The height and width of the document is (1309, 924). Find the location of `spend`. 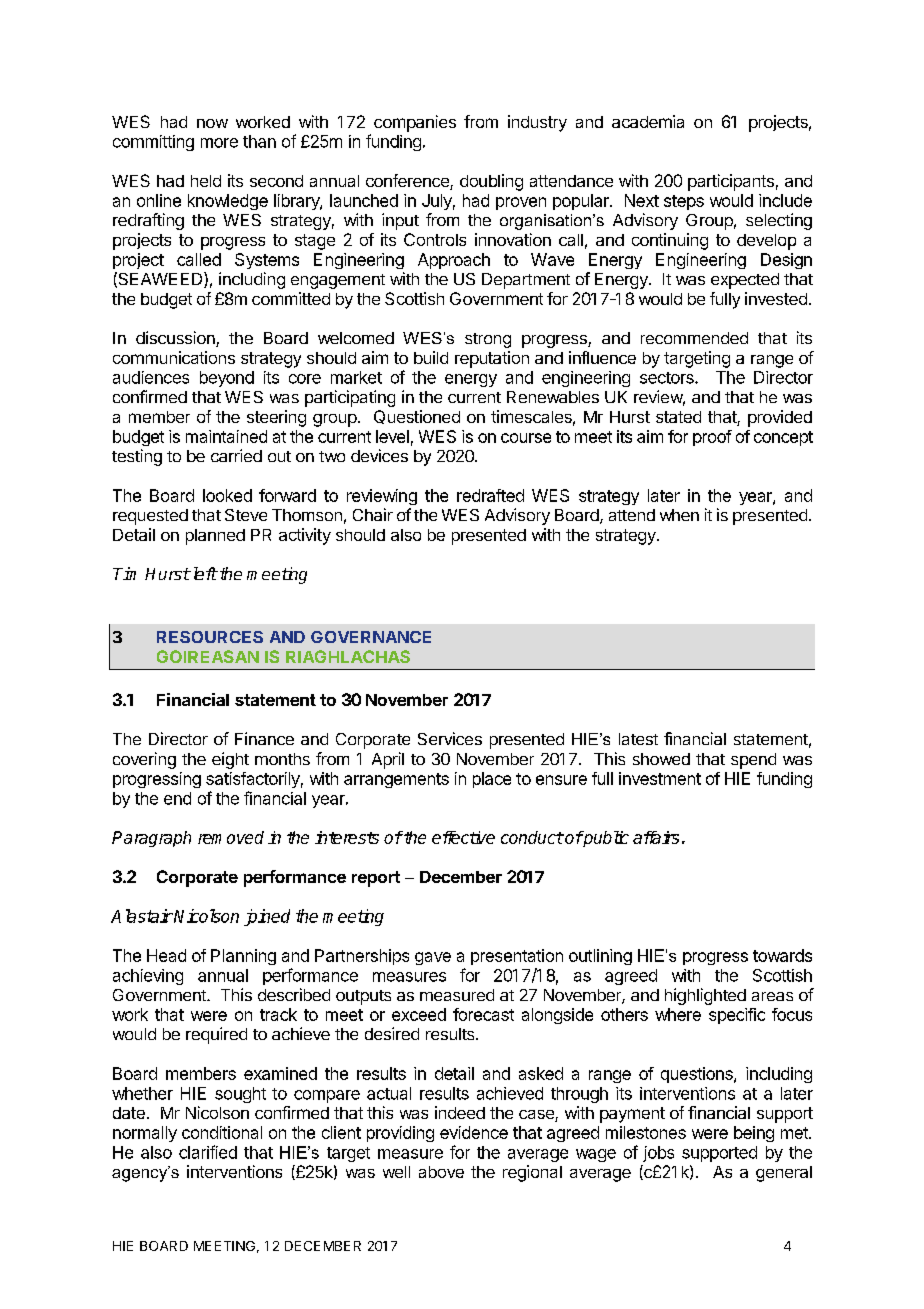

spend is located at coordinates (753, 761).
